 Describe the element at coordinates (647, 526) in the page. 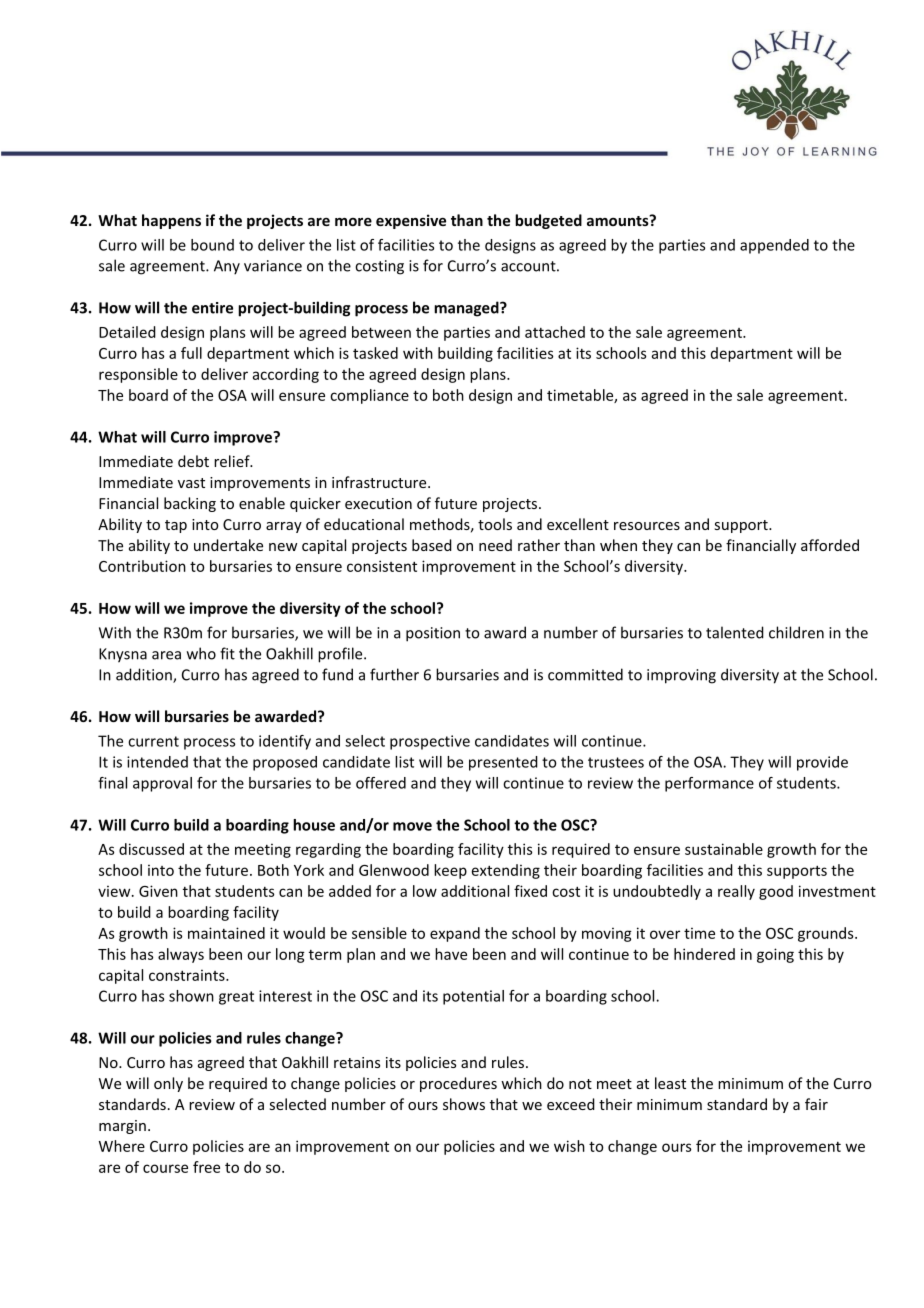

I see `resources` at that location.
